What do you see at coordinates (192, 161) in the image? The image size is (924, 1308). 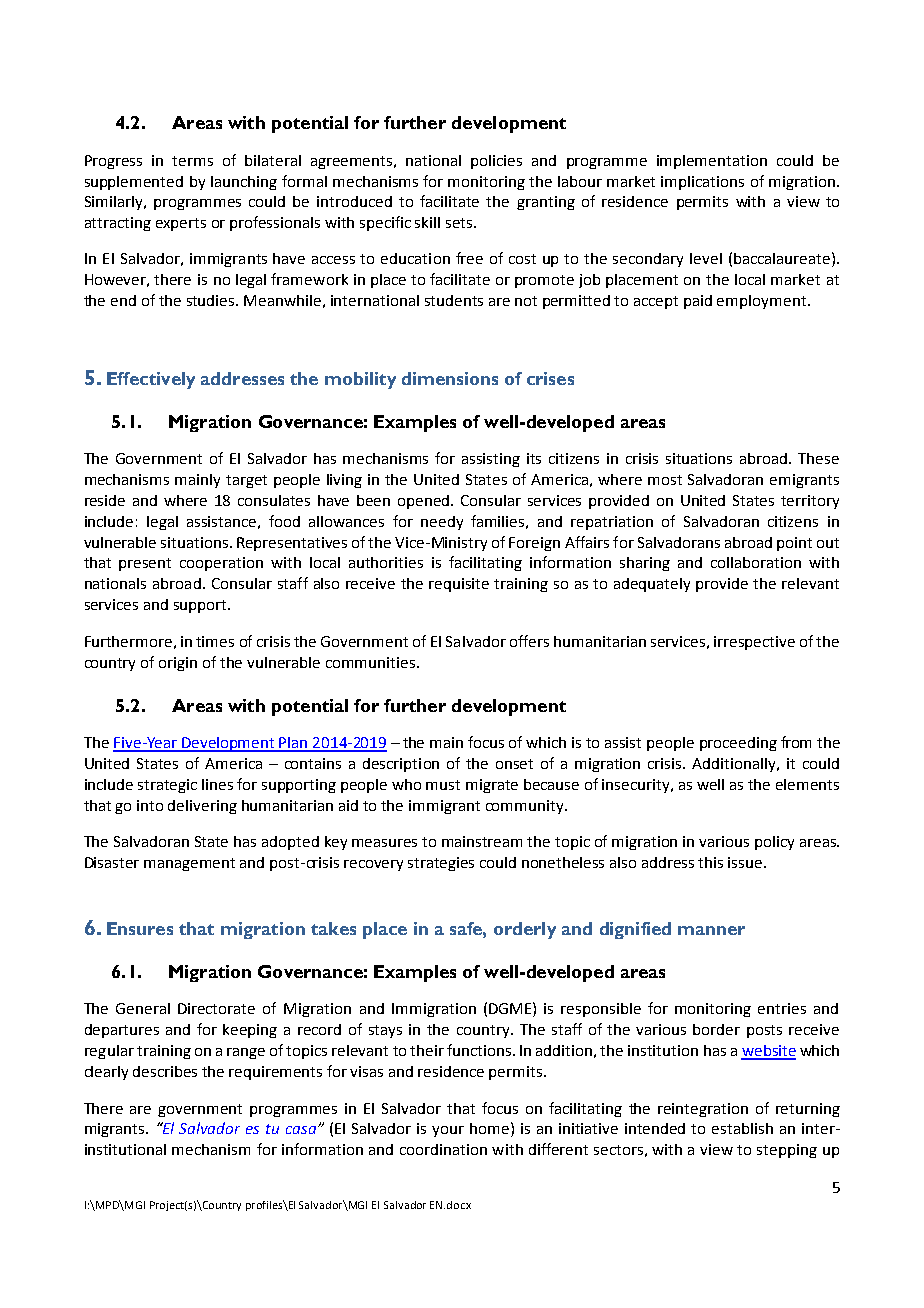 I see `terms` at bounding box center [192, 161].
